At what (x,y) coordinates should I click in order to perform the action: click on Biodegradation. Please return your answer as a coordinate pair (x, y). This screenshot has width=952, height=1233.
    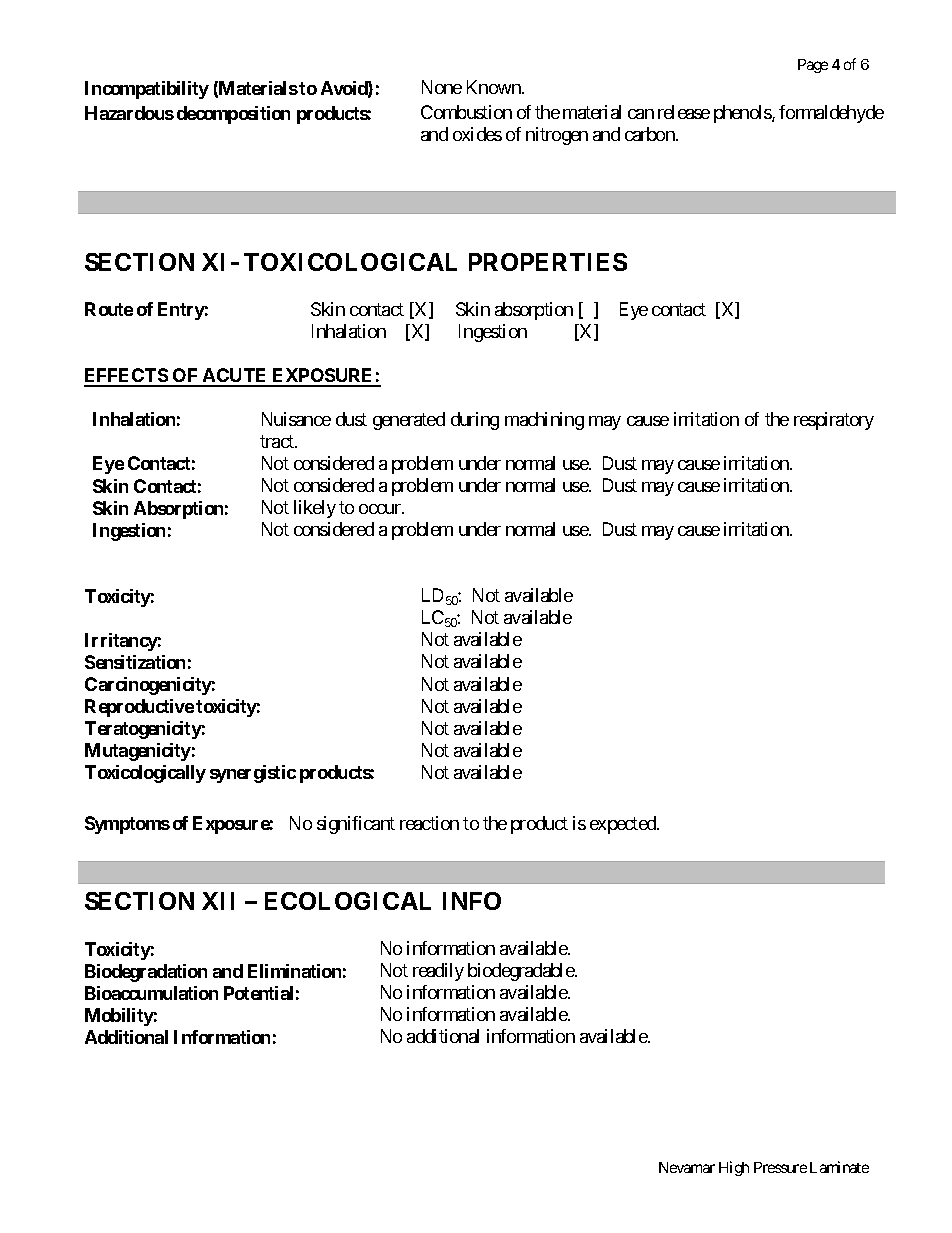
    Looking at the image, I should click on (146, 973).
